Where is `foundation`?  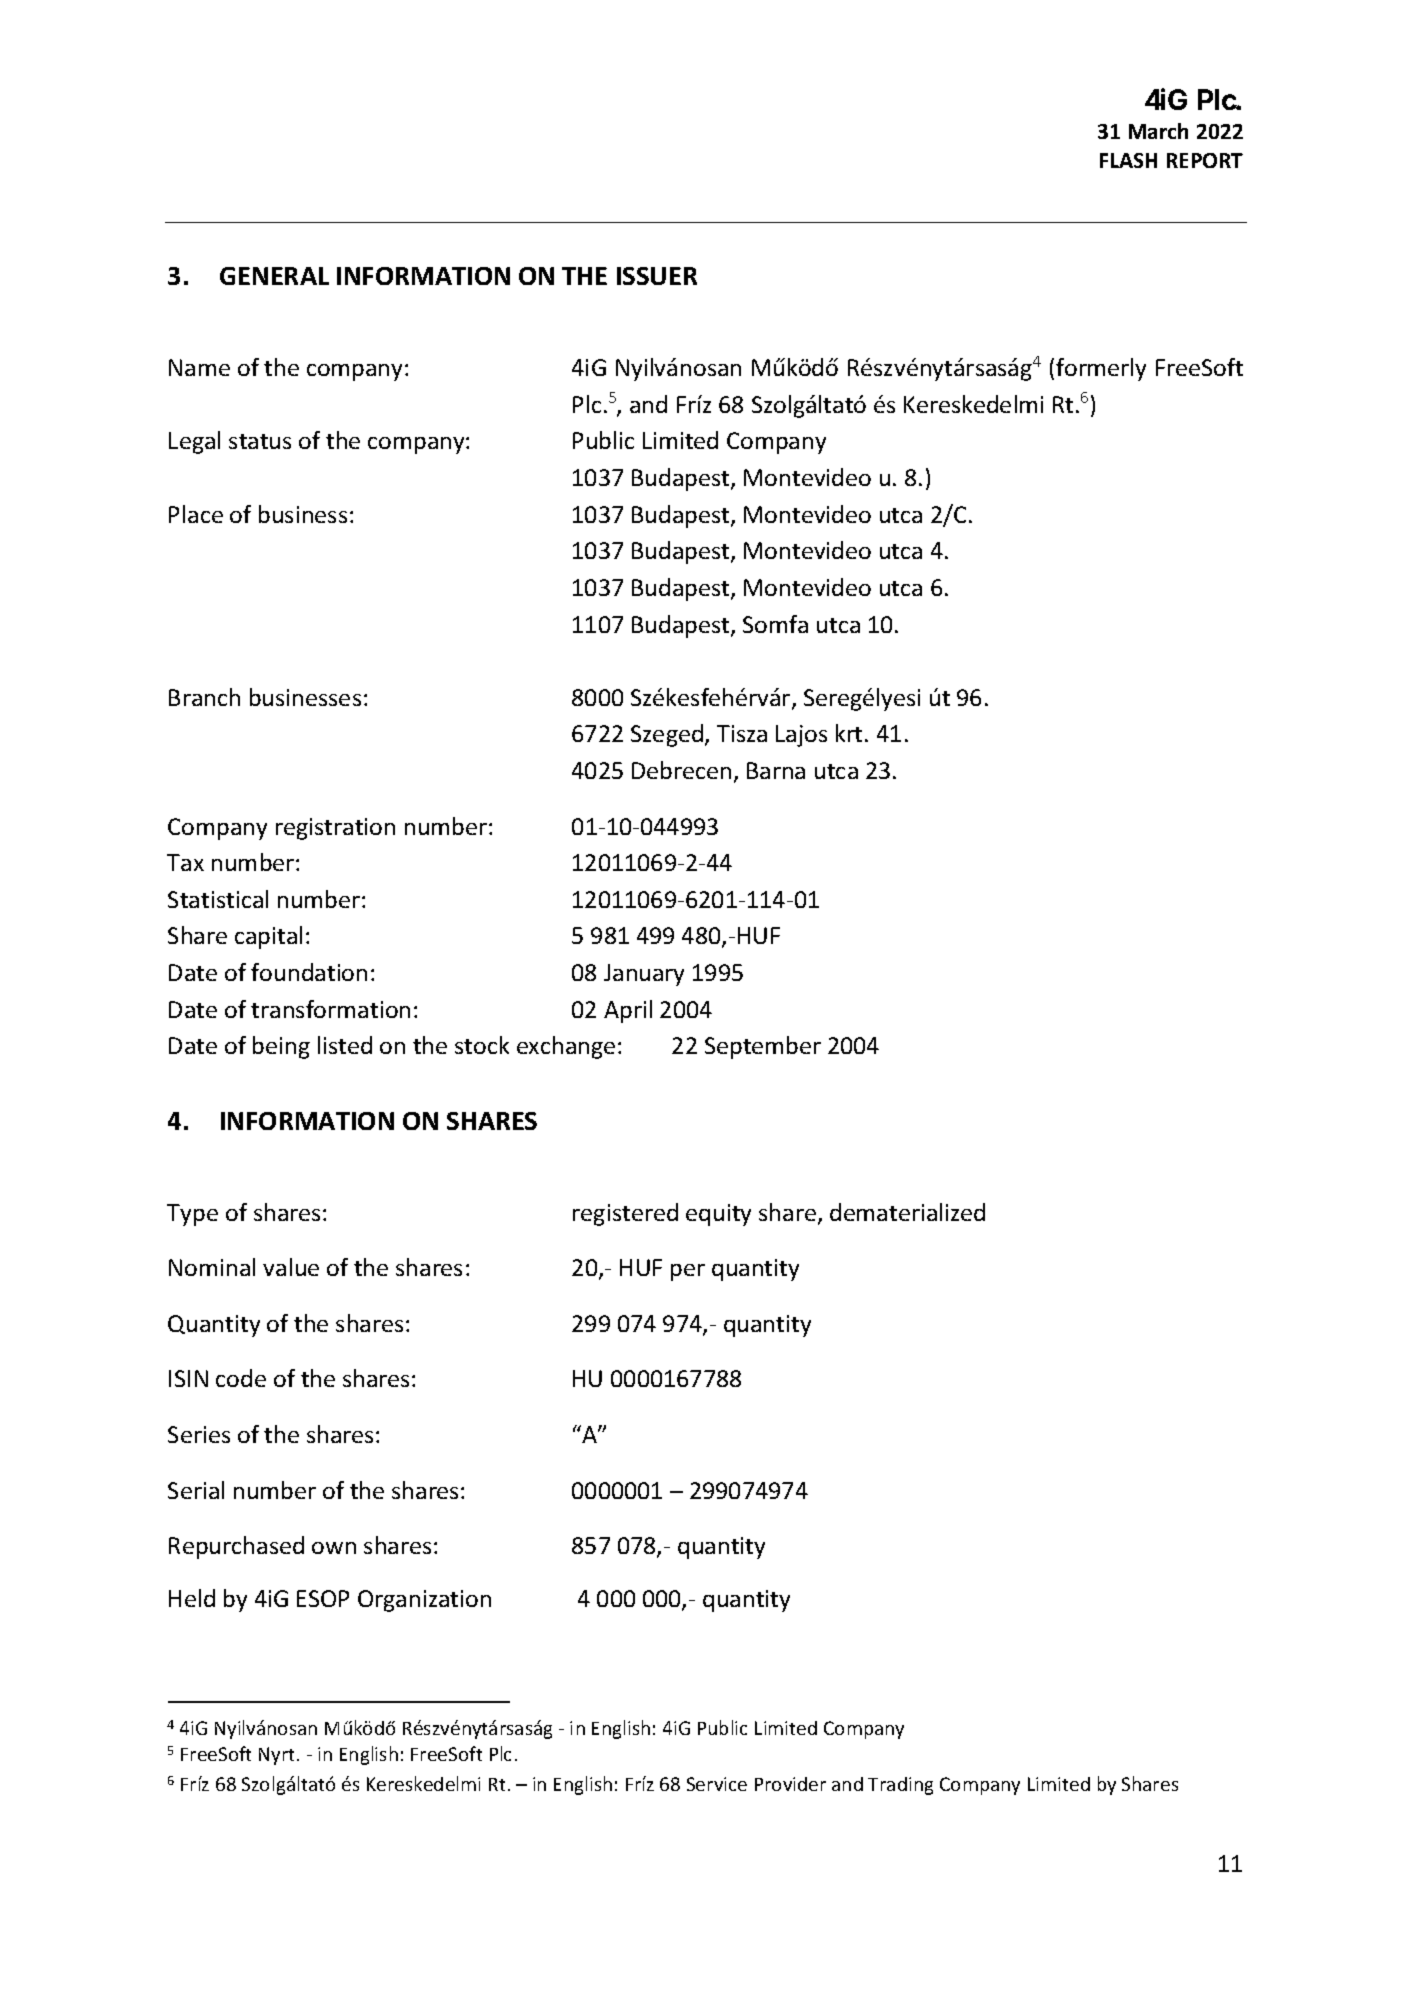 foundation is located at coordinates (309, 972).
